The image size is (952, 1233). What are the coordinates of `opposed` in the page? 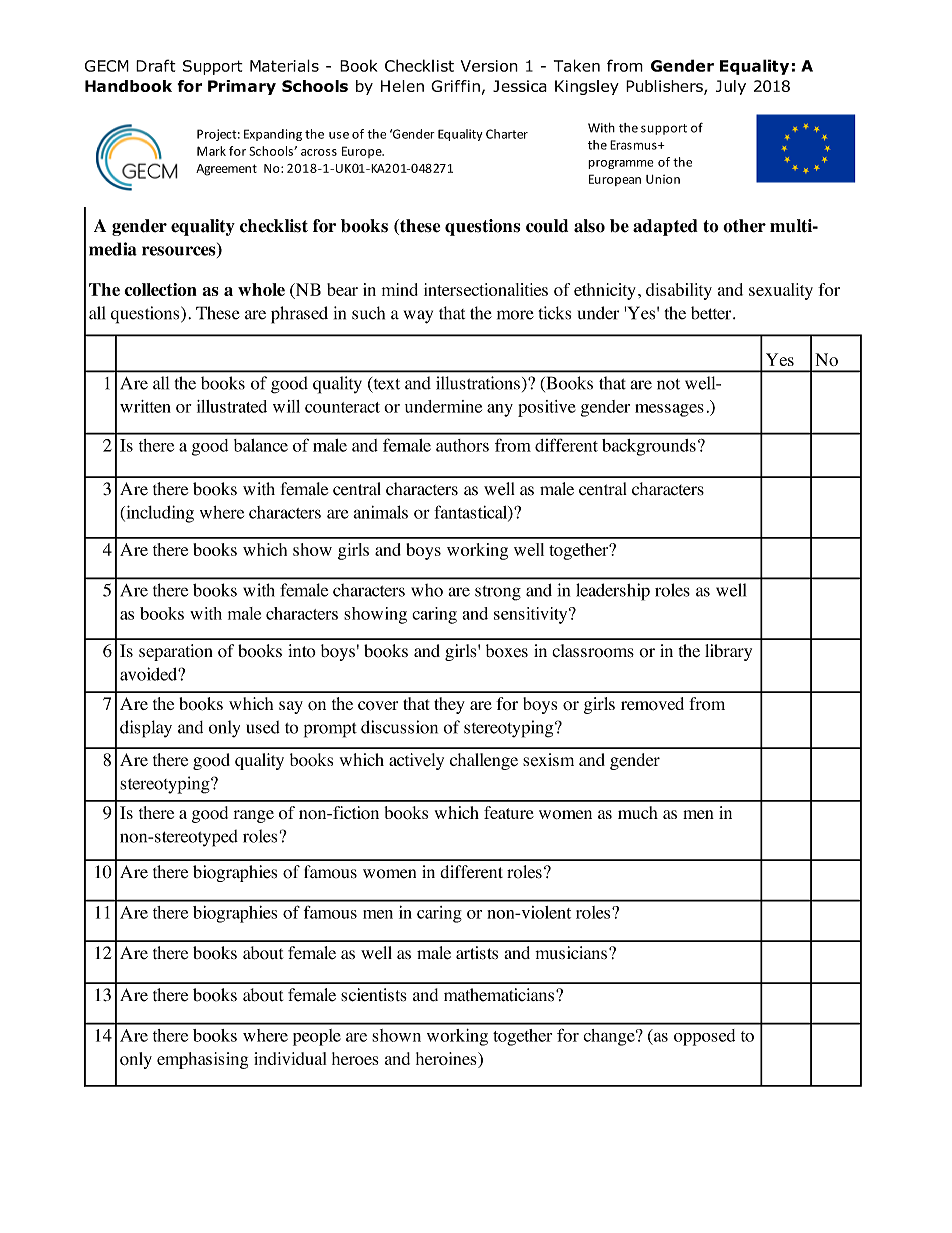 It's located at (704, 1037).
